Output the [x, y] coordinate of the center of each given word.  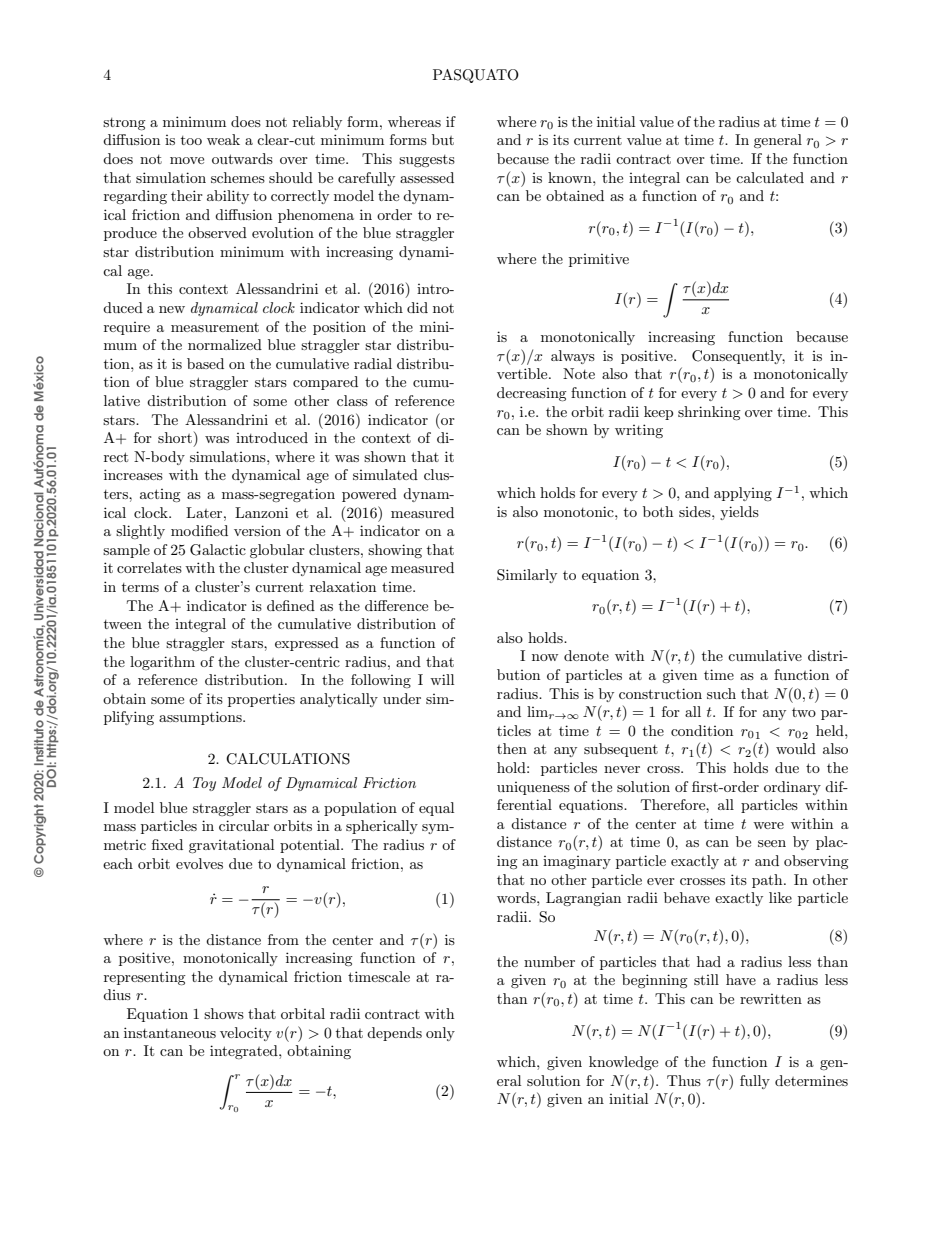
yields [739, 513]
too [191, 140]
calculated [770, 177]
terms [140, 587]
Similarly [527, 576]
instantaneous [170, 1032]
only [440, 1034]
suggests [427, 161]
